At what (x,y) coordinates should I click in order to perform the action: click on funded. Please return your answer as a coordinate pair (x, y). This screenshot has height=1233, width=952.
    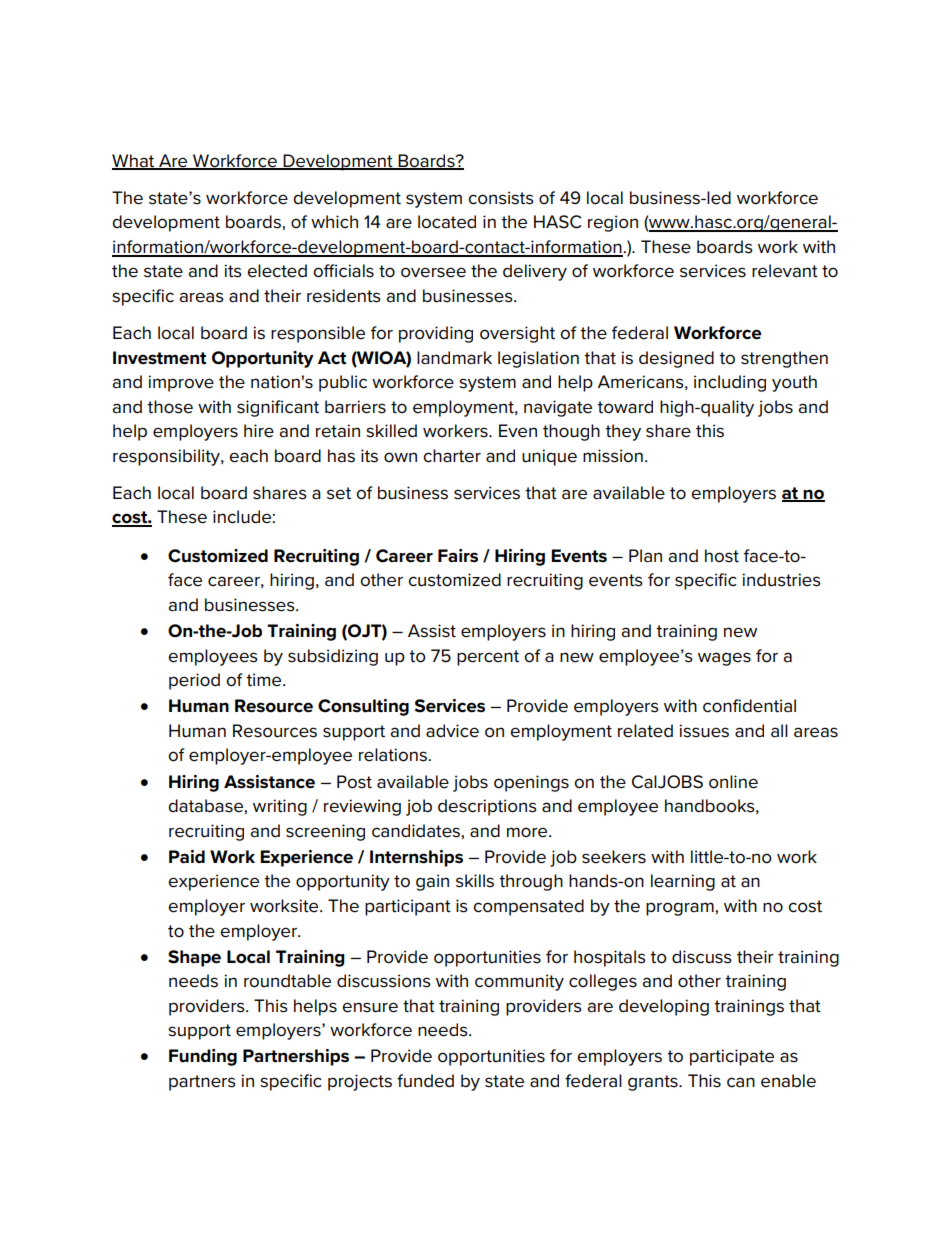
    Looking at the image, I should click on (425, 1081).
